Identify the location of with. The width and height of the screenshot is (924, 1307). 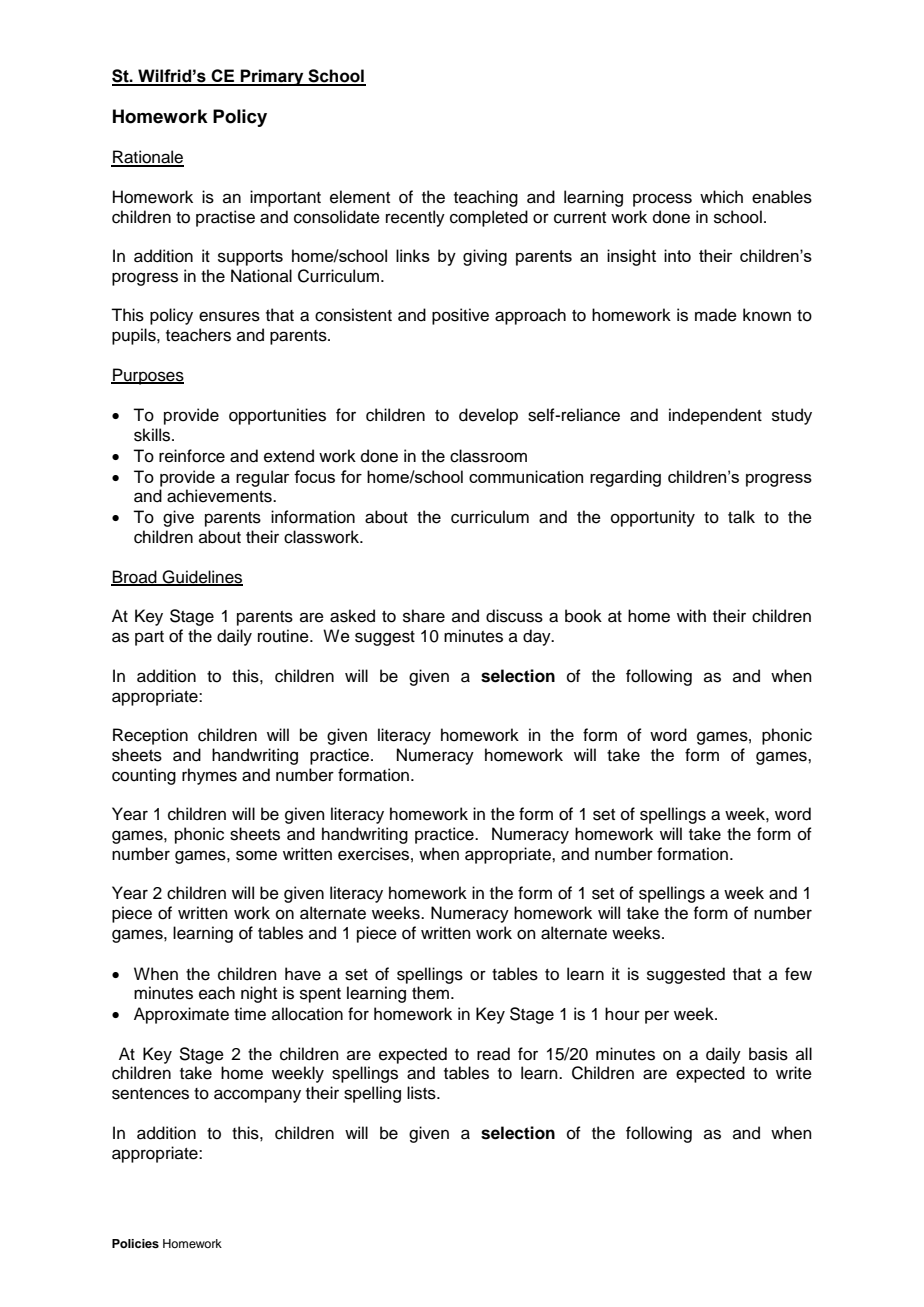
(691, 615).
